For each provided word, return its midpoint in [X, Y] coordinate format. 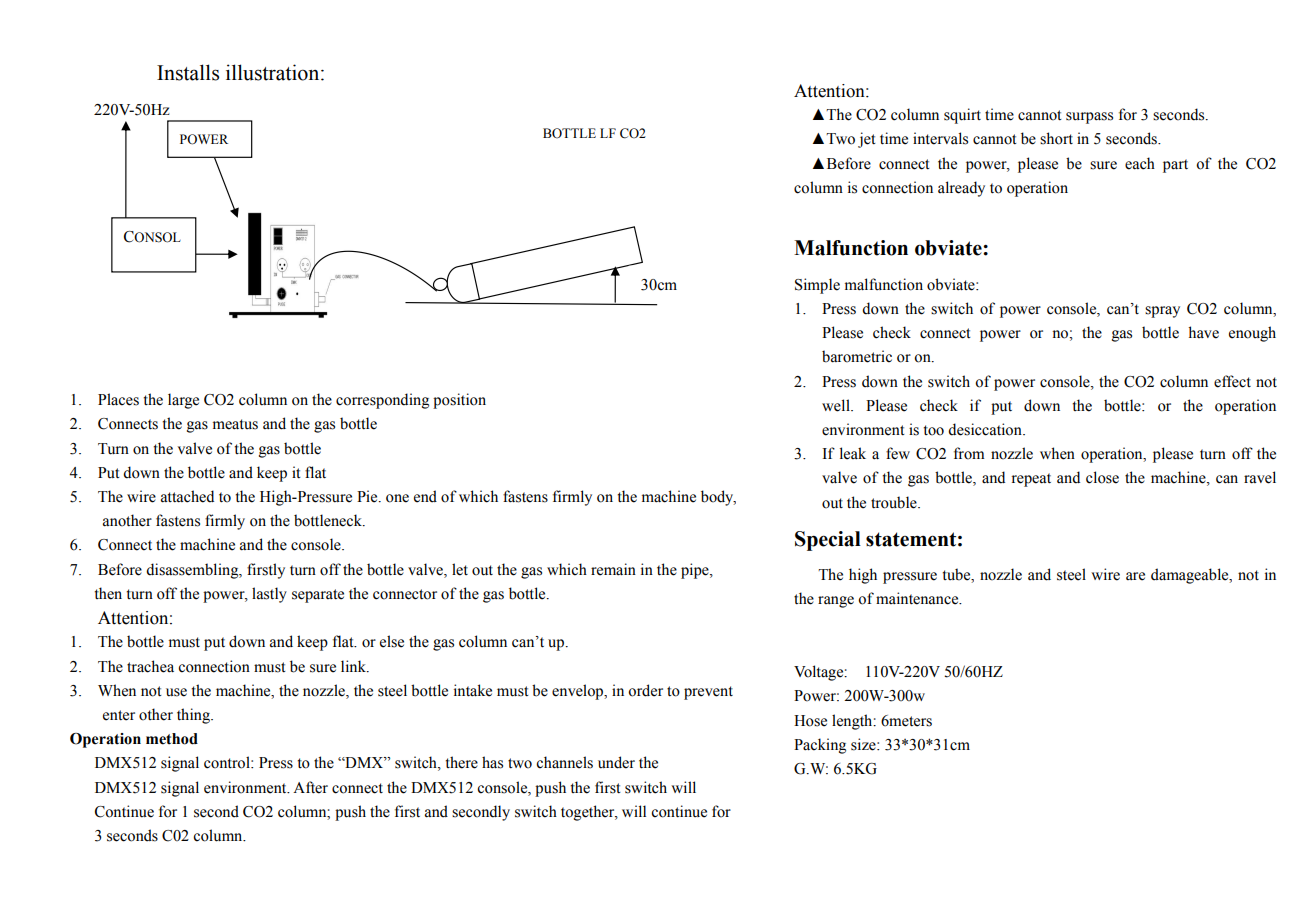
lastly [269, 595]
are [1135, 576]
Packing [820, 746]
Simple [817, 286]
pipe [696, 571]
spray [1162, 312]
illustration [274, 72]
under [616, 762]
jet [867, 140]
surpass [1089, 118]
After [310, 787]
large [183, 401]
